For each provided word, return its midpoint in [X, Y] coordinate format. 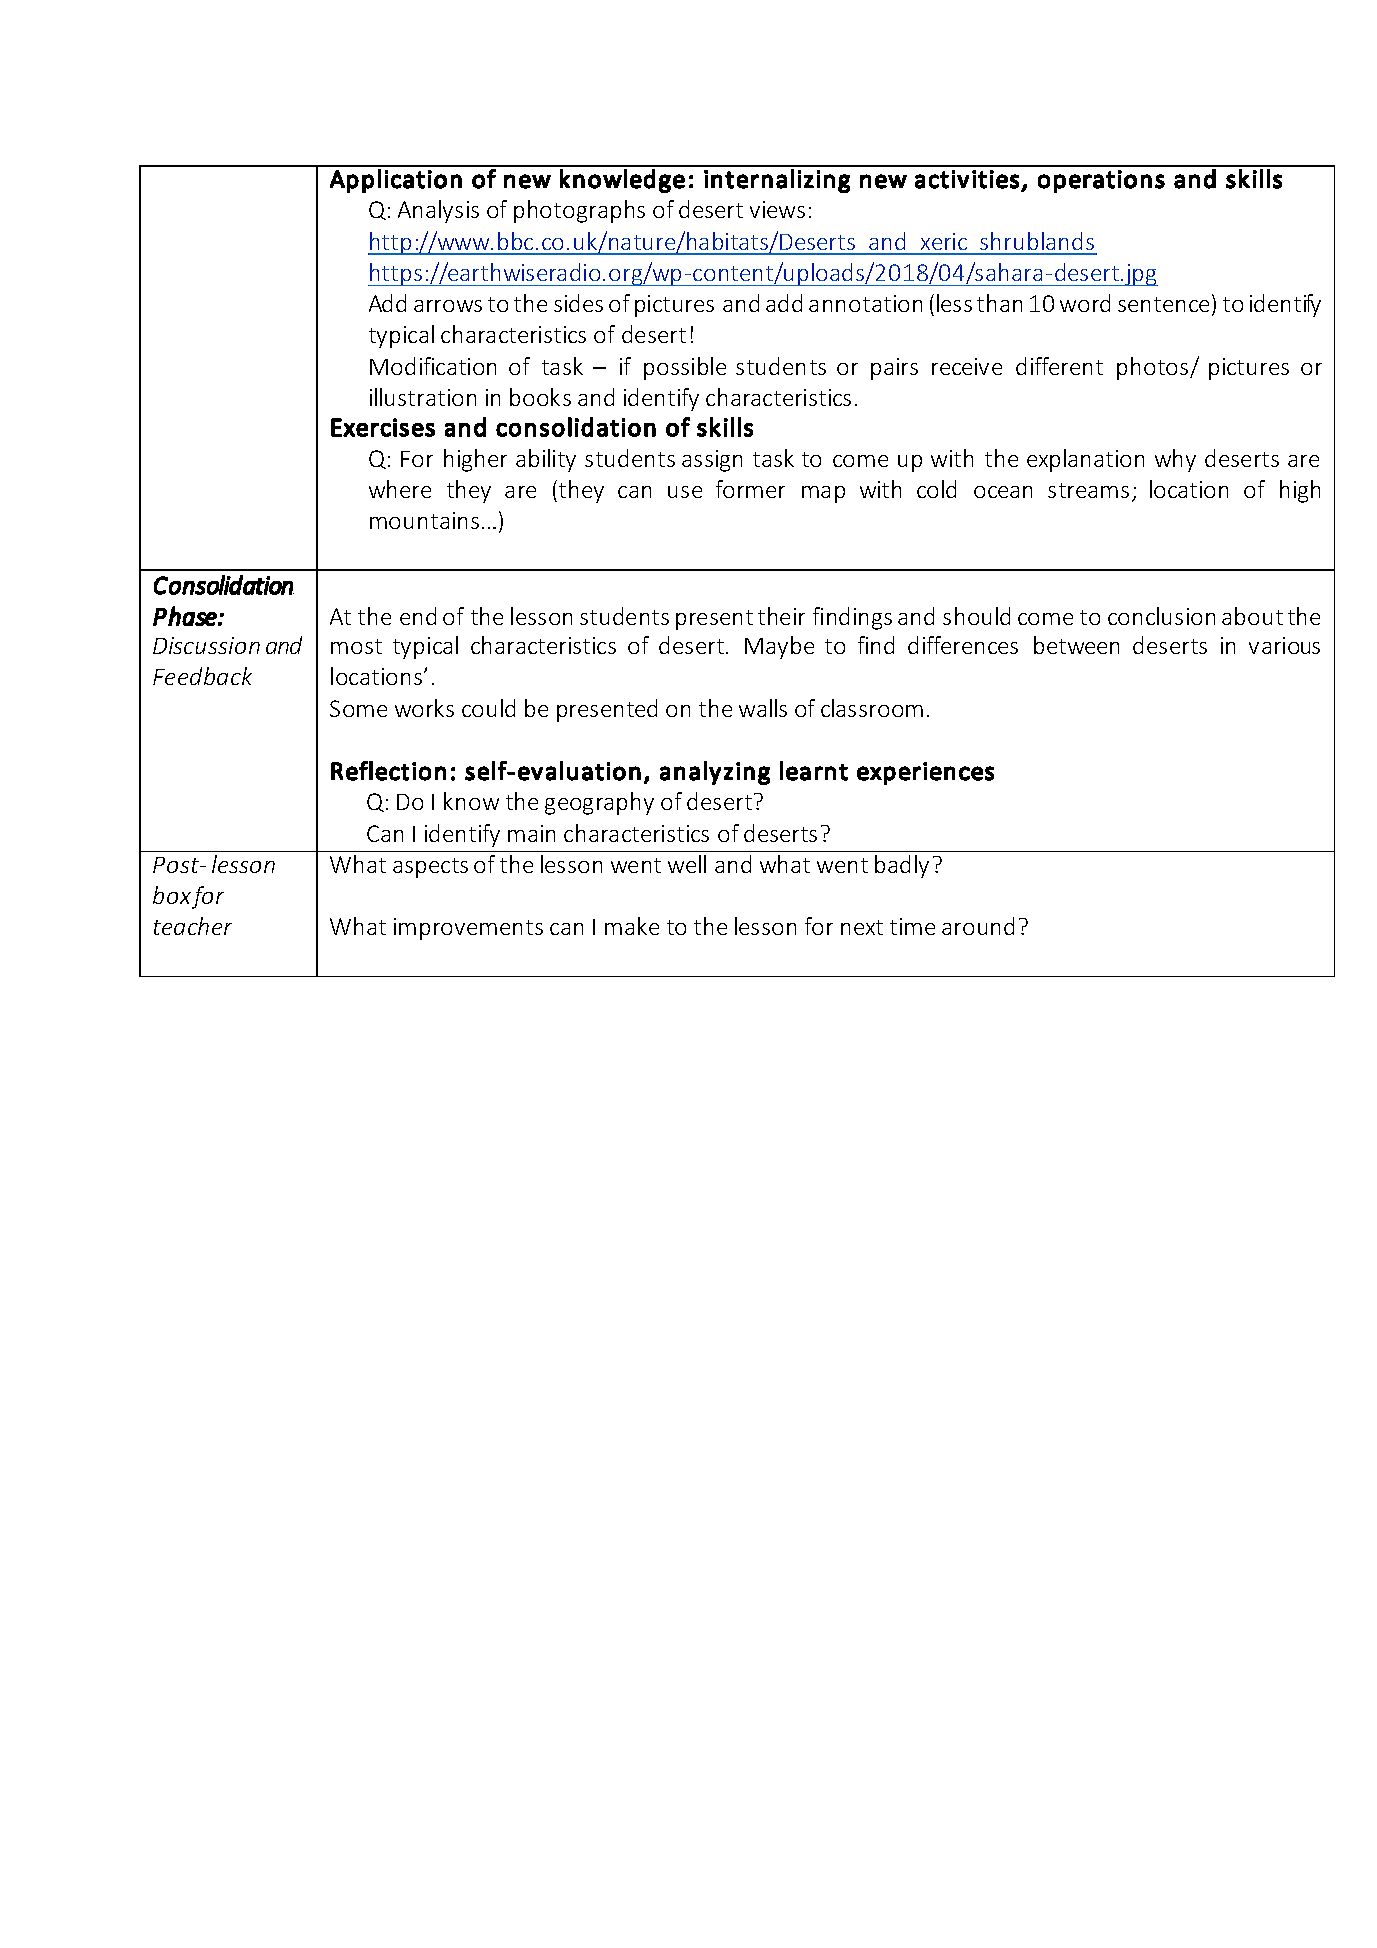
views [777, 209]
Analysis [438, 211]
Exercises [383, 427]
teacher [193, 926]
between [1076, 645]
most [356, 646]
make [632, 926]
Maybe [779, 647]
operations [1101, 181]
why [1175, 460]
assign [712, 461]
